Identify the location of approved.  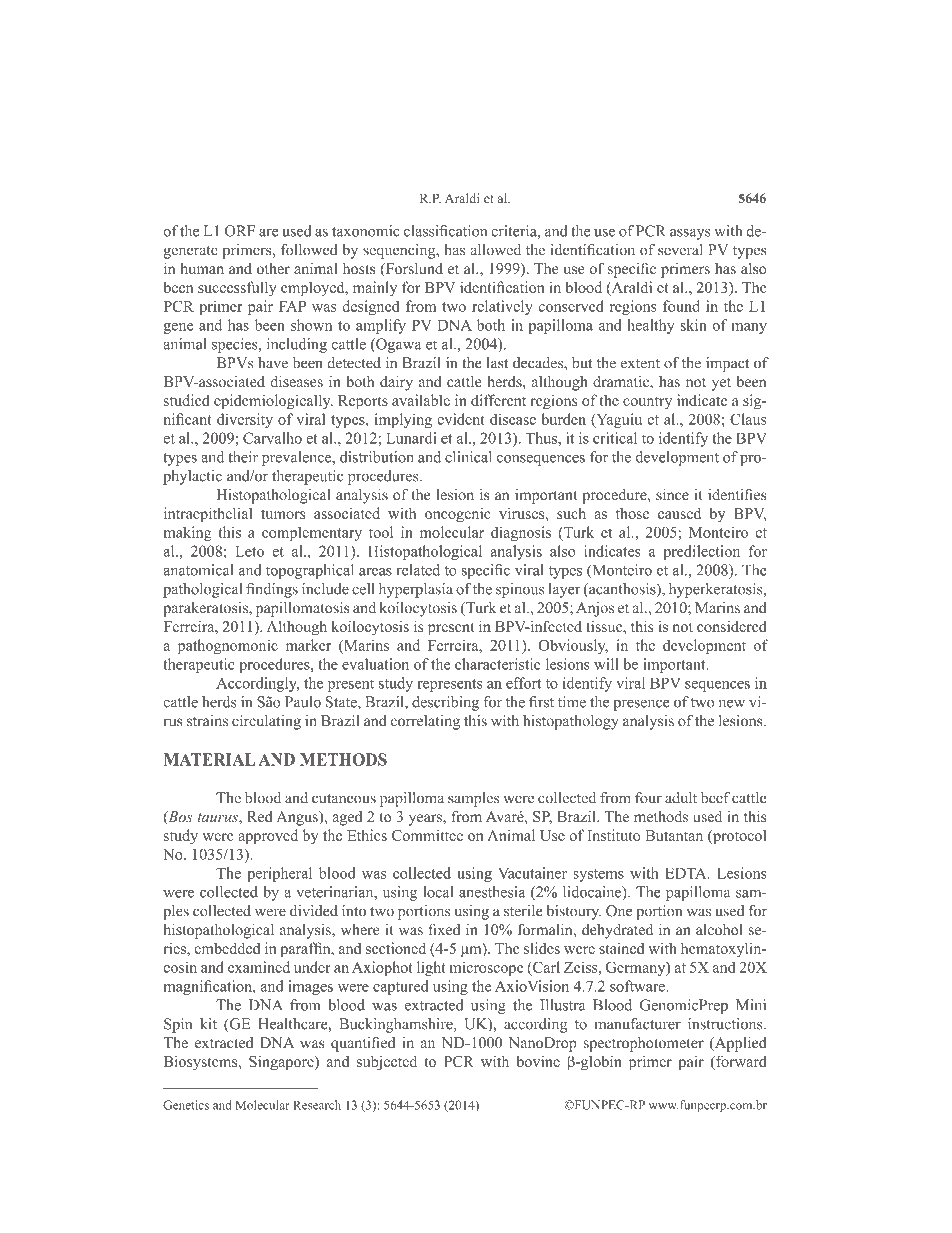
(268, 837).
